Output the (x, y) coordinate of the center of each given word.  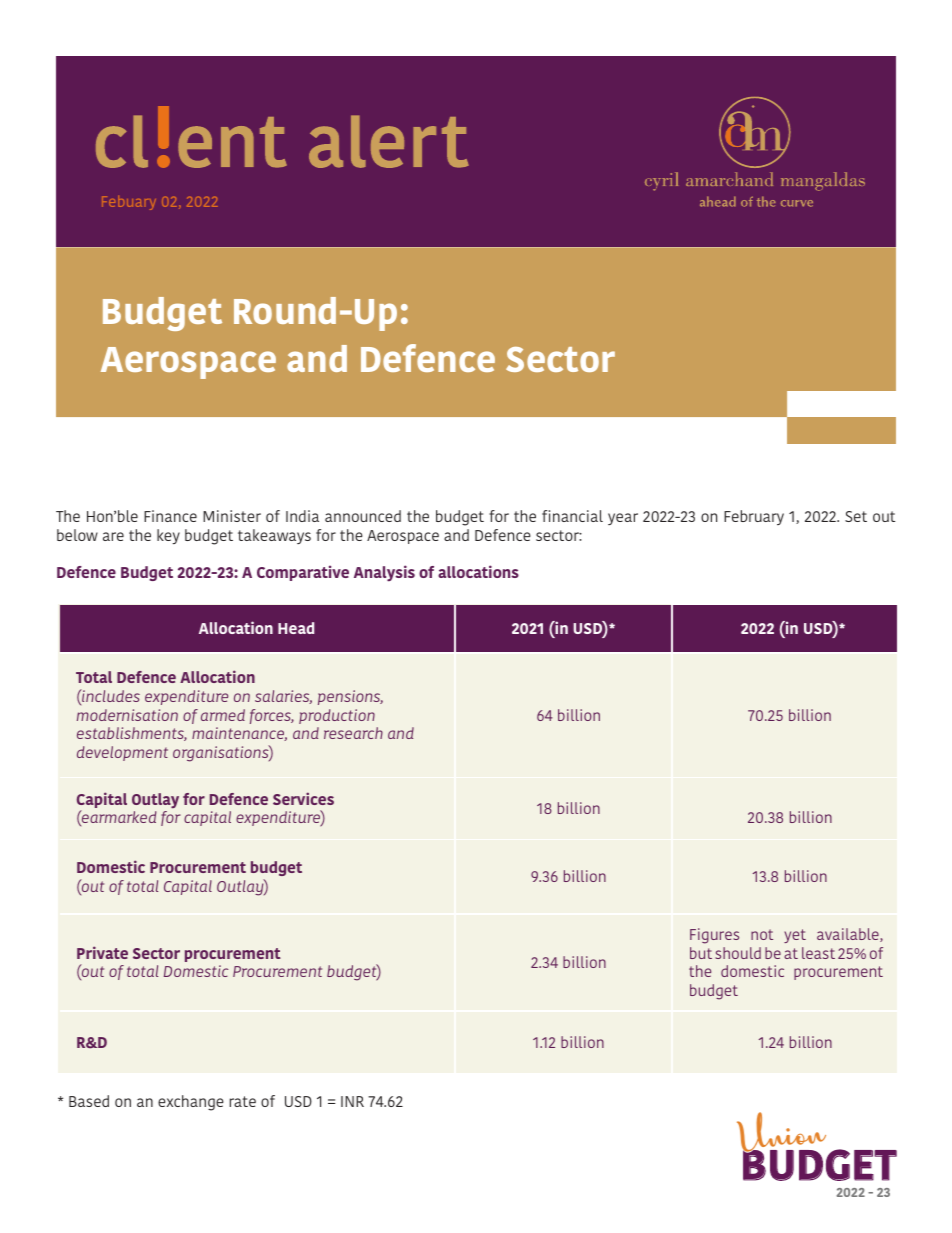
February (754, 517)
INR (352, 1101)
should (738, 953)
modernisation (127, 715)
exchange (191, 1103)
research (353, 733)
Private (102, 952)
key (168, 536)
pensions (350, 697)
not (762, 934)
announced (363, 516)
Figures (714, 936)
